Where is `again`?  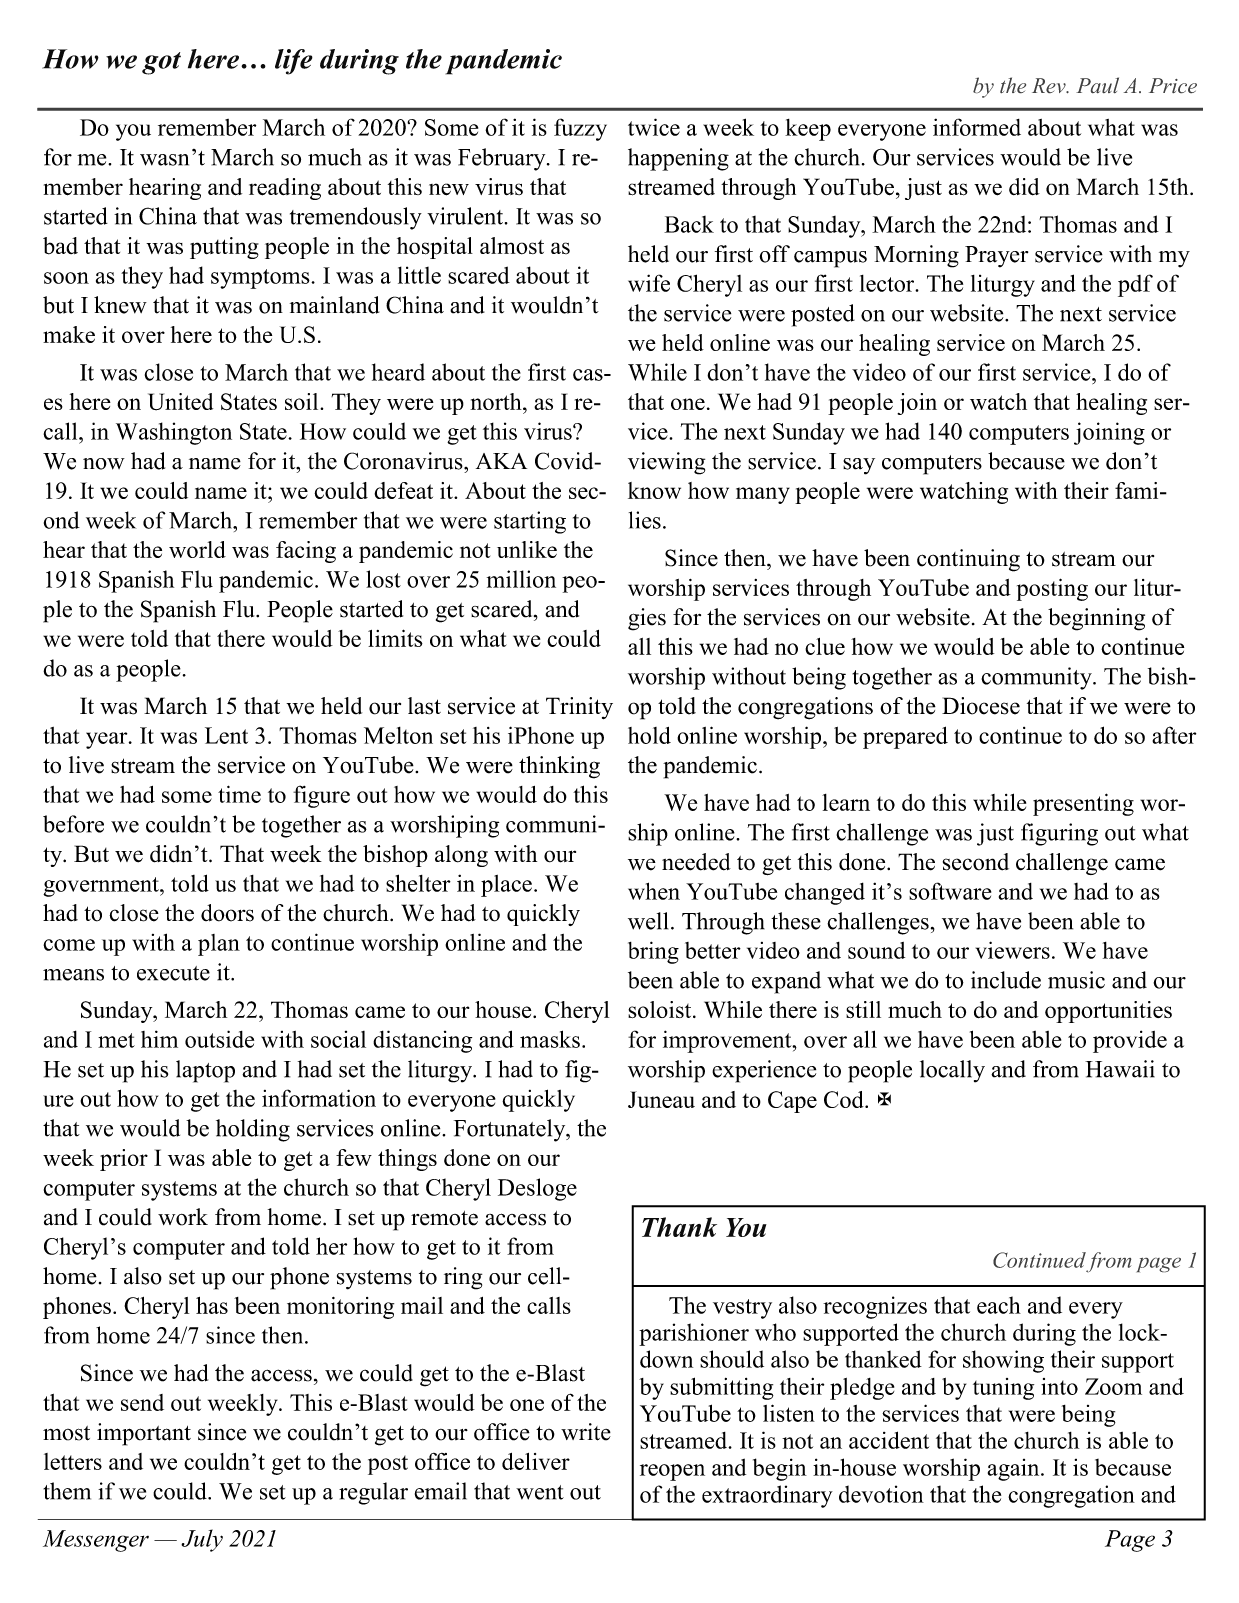 again is located at coordinates (1015, 1470).
